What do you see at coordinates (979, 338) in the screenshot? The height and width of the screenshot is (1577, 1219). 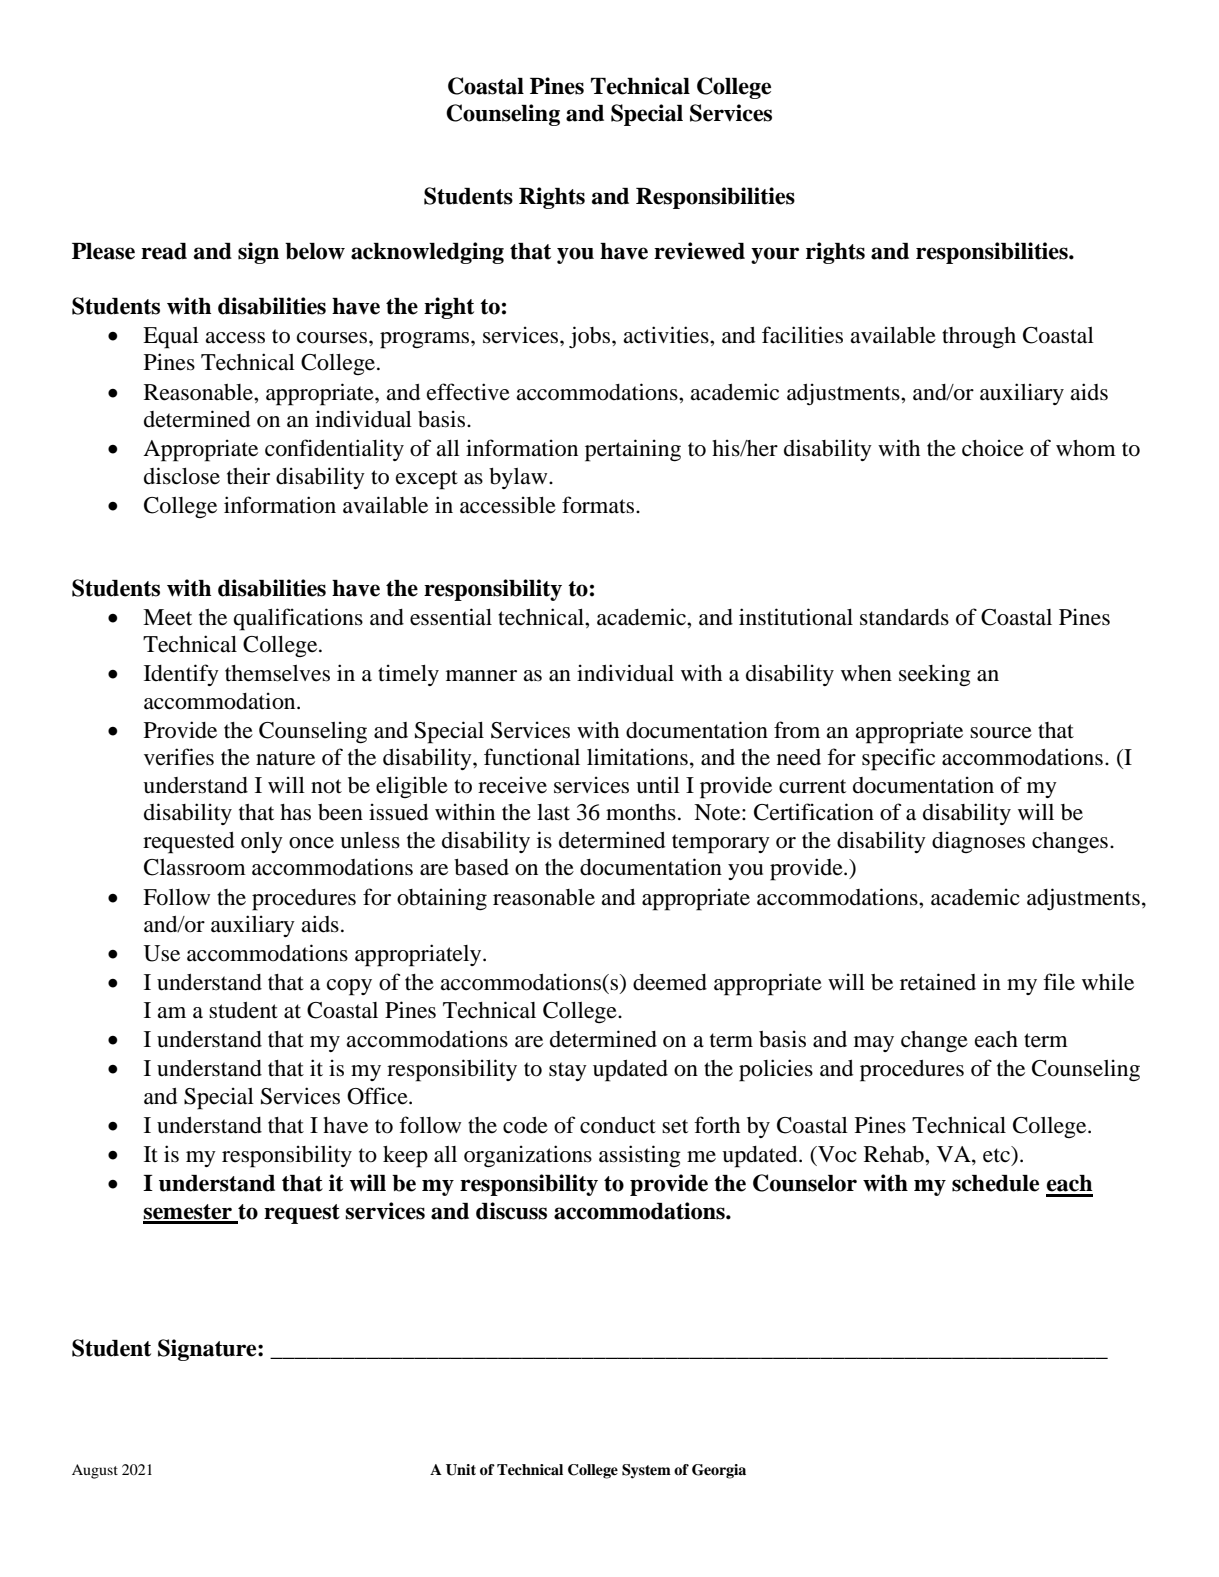 I see `through` at bounding box center [979, 338].
